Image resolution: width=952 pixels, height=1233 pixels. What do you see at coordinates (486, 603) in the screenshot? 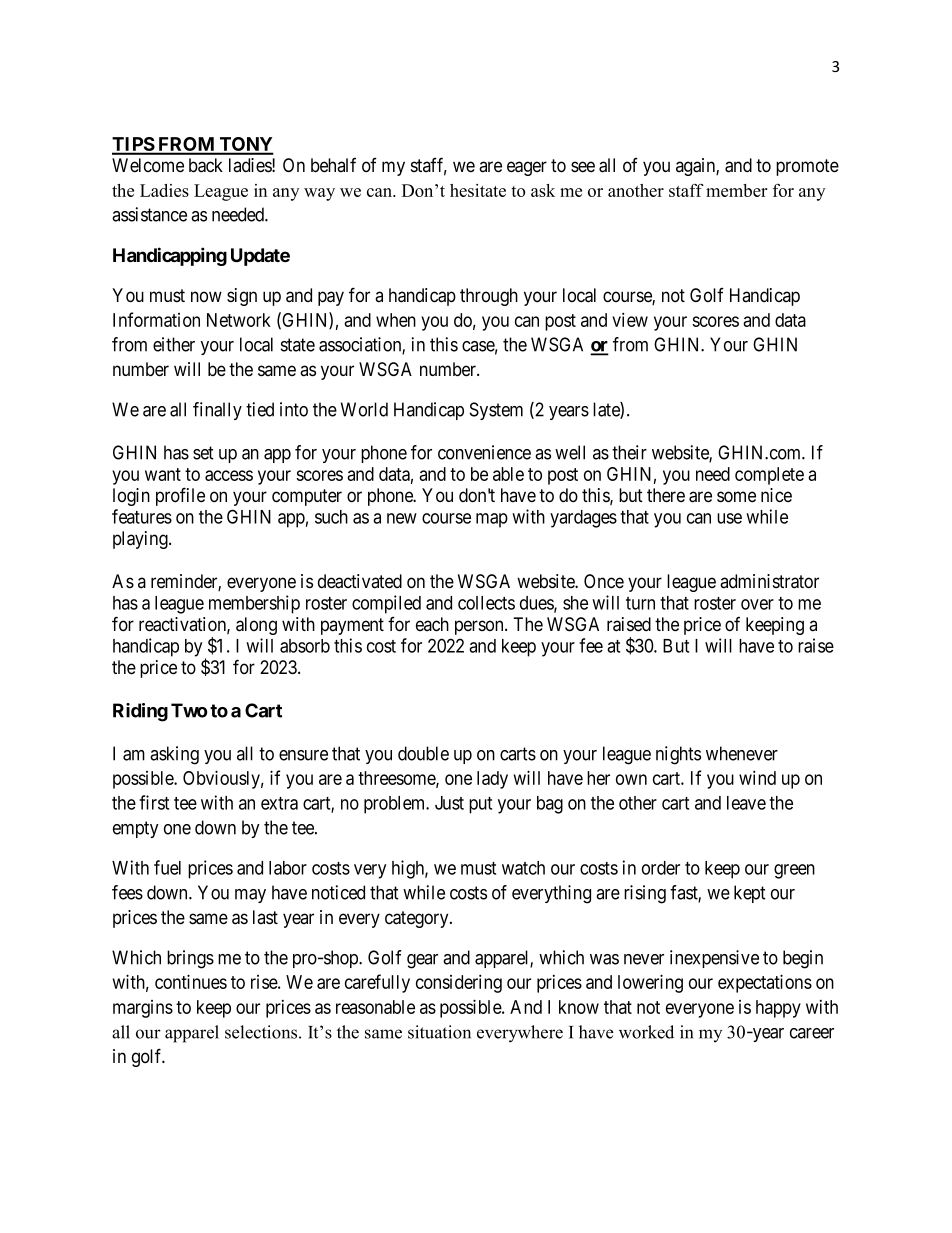
I see `collects` at bounding box center [486, 603].
